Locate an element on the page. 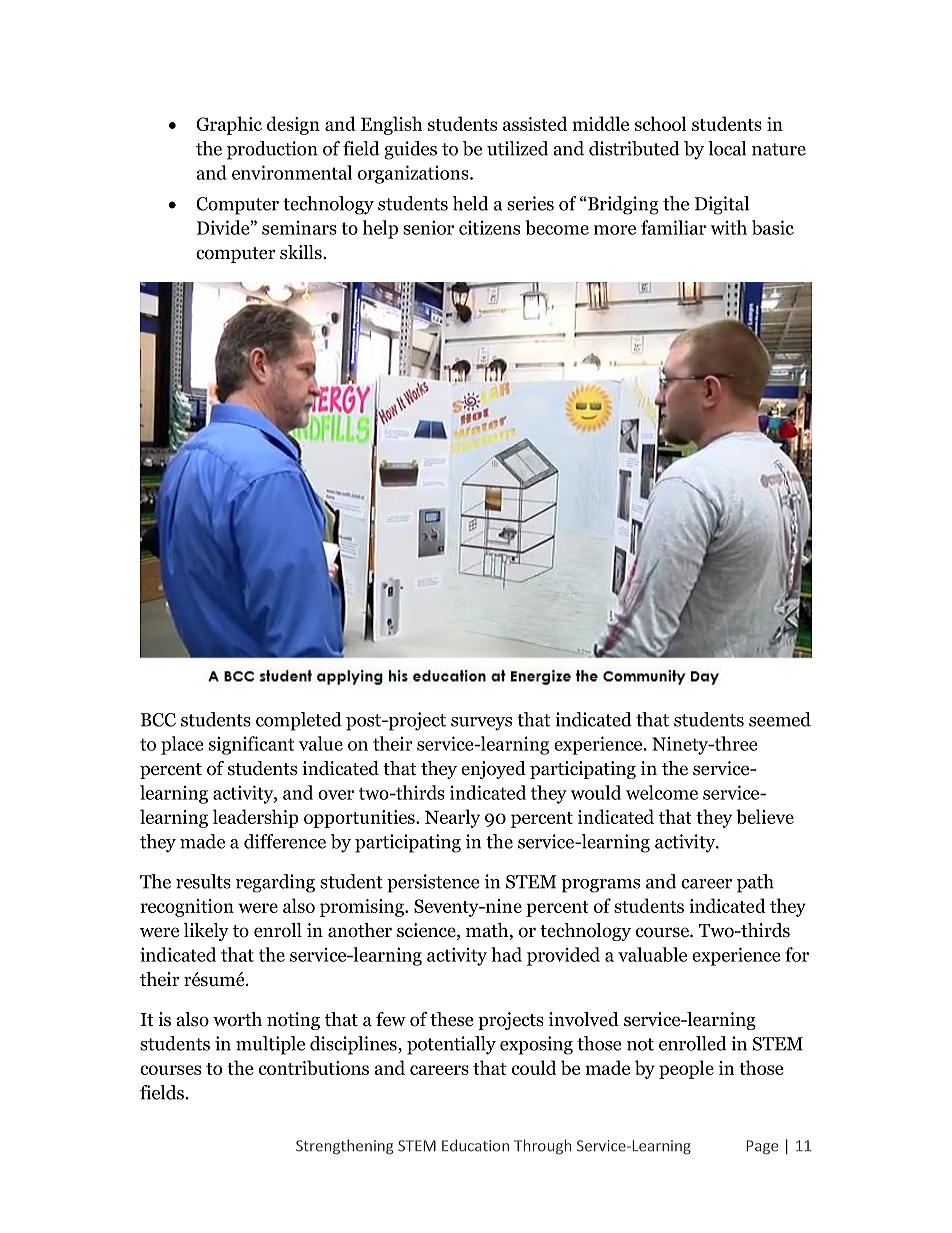  skills is located at coordinates (302, 252).
